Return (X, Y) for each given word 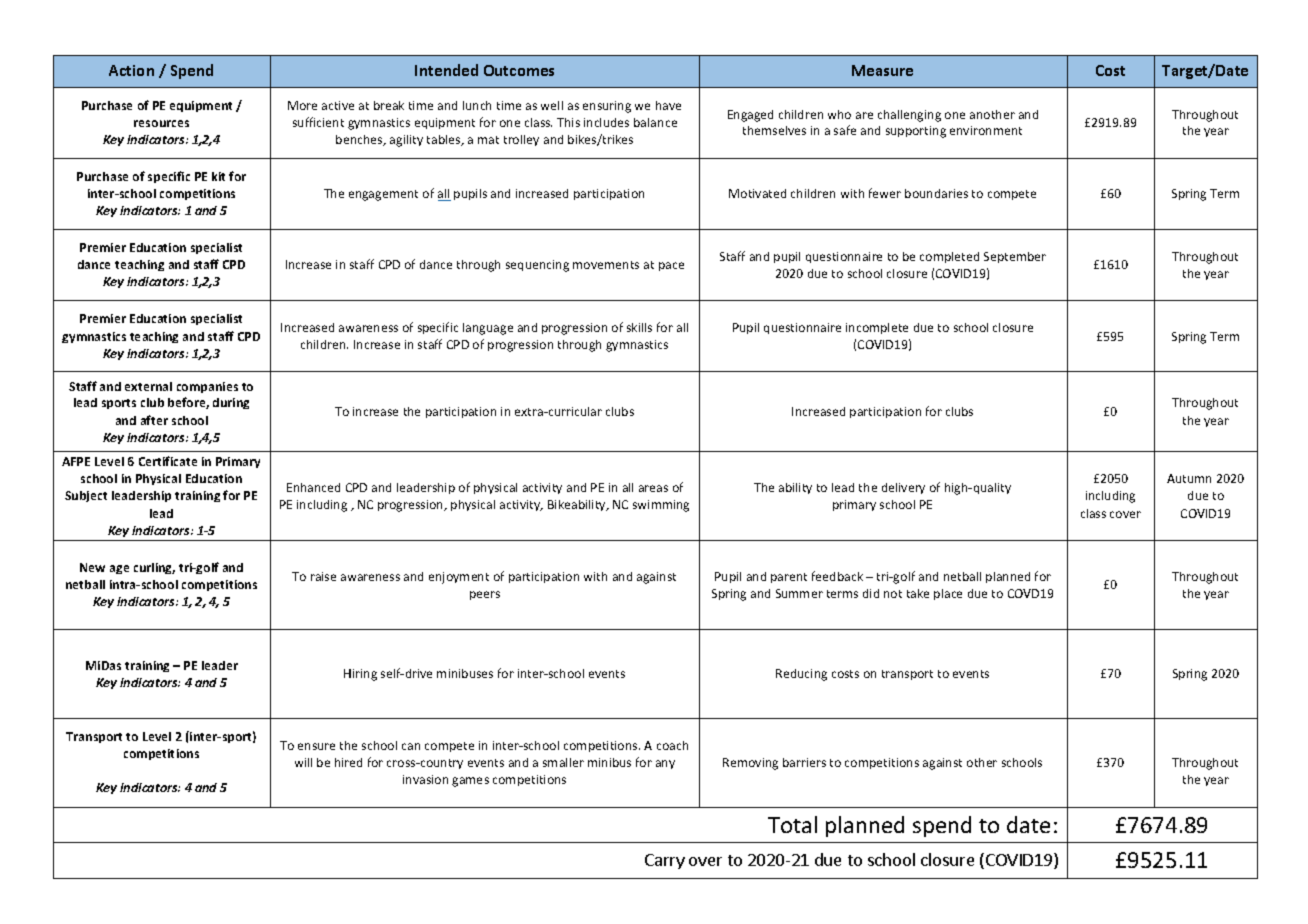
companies (207, 387)
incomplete (877, 328)
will (303, 762)
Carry (665, 861)
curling (154, 568)
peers (485, 595)
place (948, 594)
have (668, 105)
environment (986, 130)
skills (639, 327)
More (302, 105)
